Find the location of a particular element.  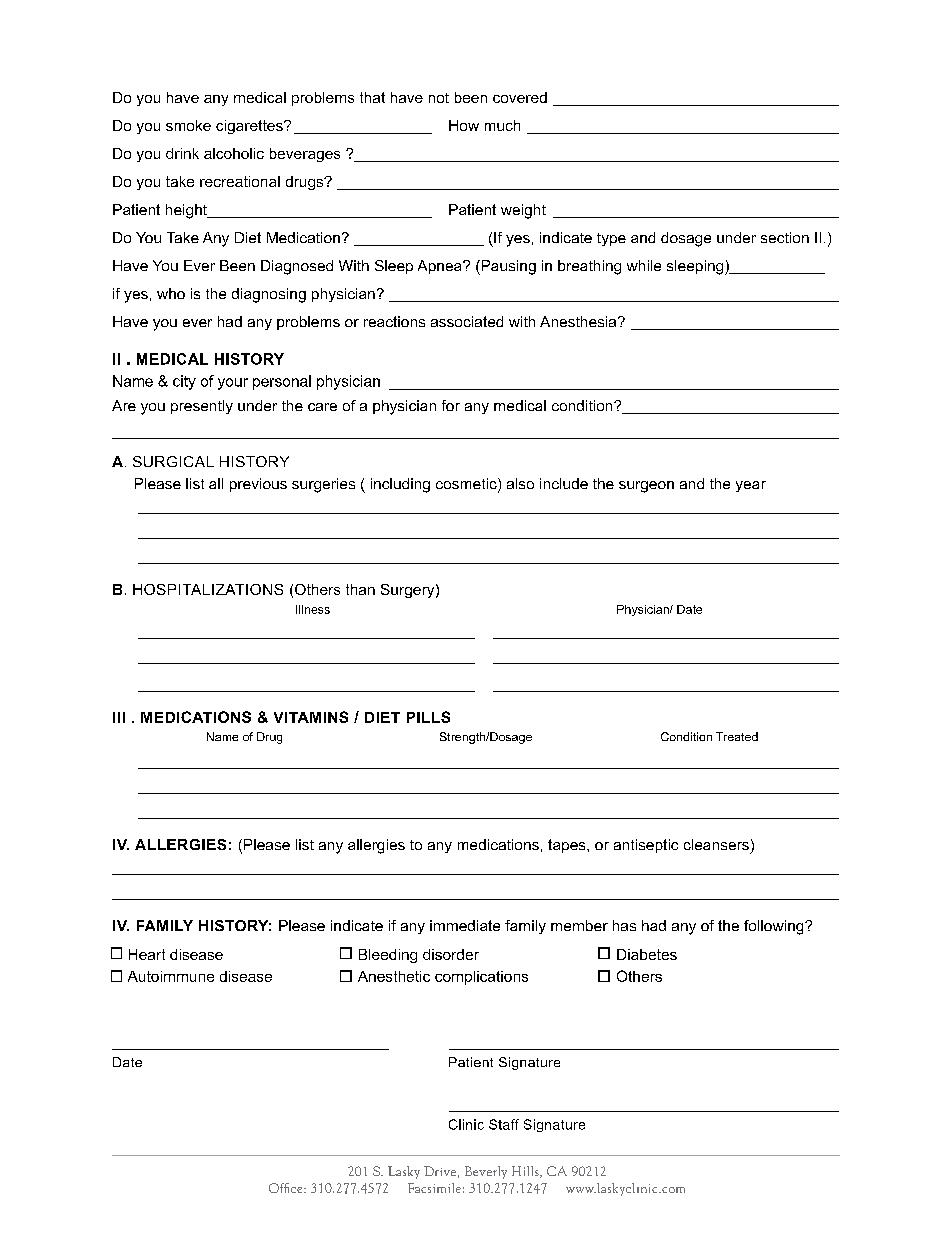

Office is located at coordinates (287, 1188).
